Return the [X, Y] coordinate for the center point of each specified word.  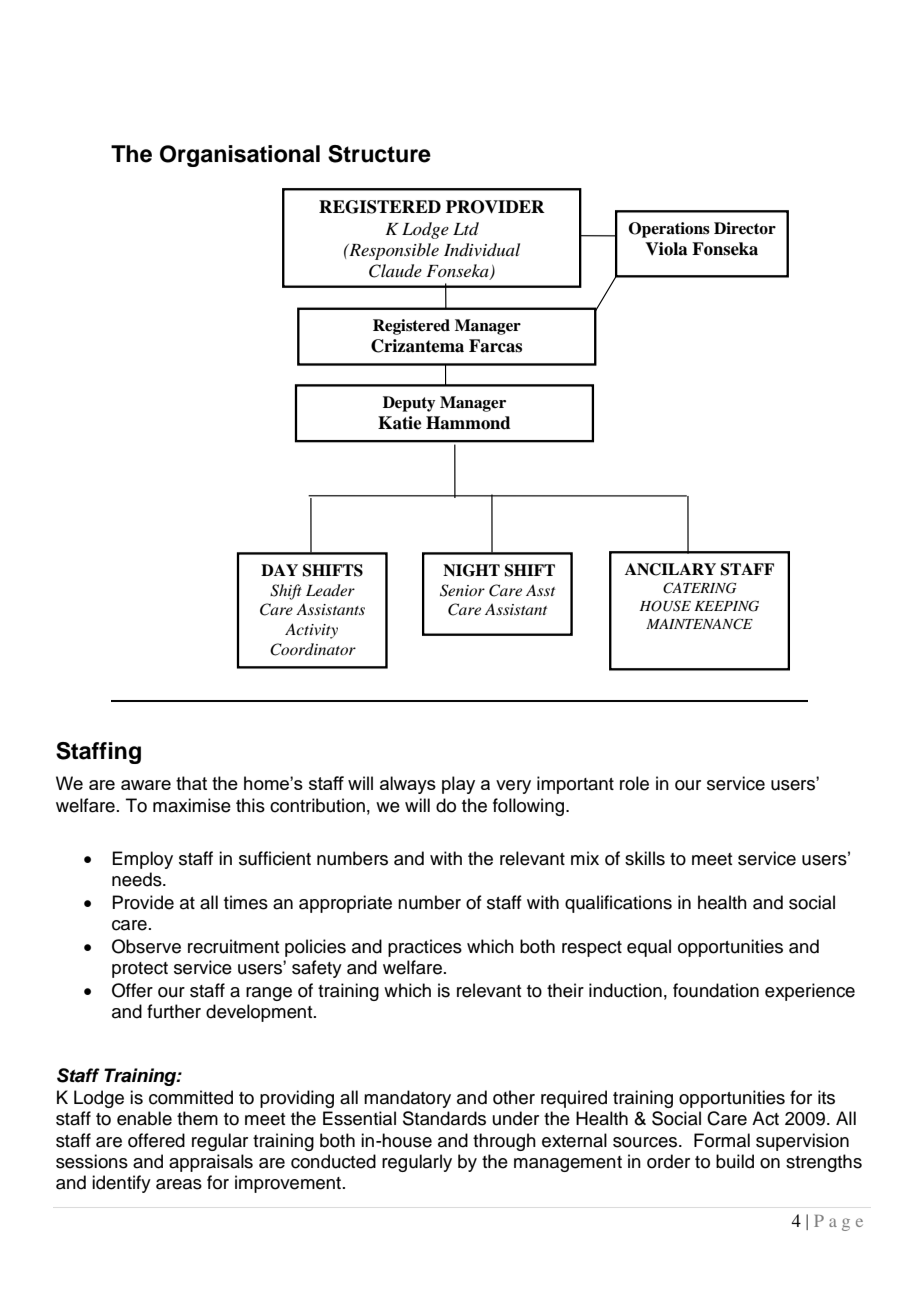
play [458, 785]
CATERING [699, 588]
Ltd [466, 228]
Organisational [240, 156]
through [504, 1142]
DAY [279, 570]
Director [745, 228]
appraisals [211, 1163]
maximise [192, 805]
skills [645, 858]
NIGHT [471, 570]
